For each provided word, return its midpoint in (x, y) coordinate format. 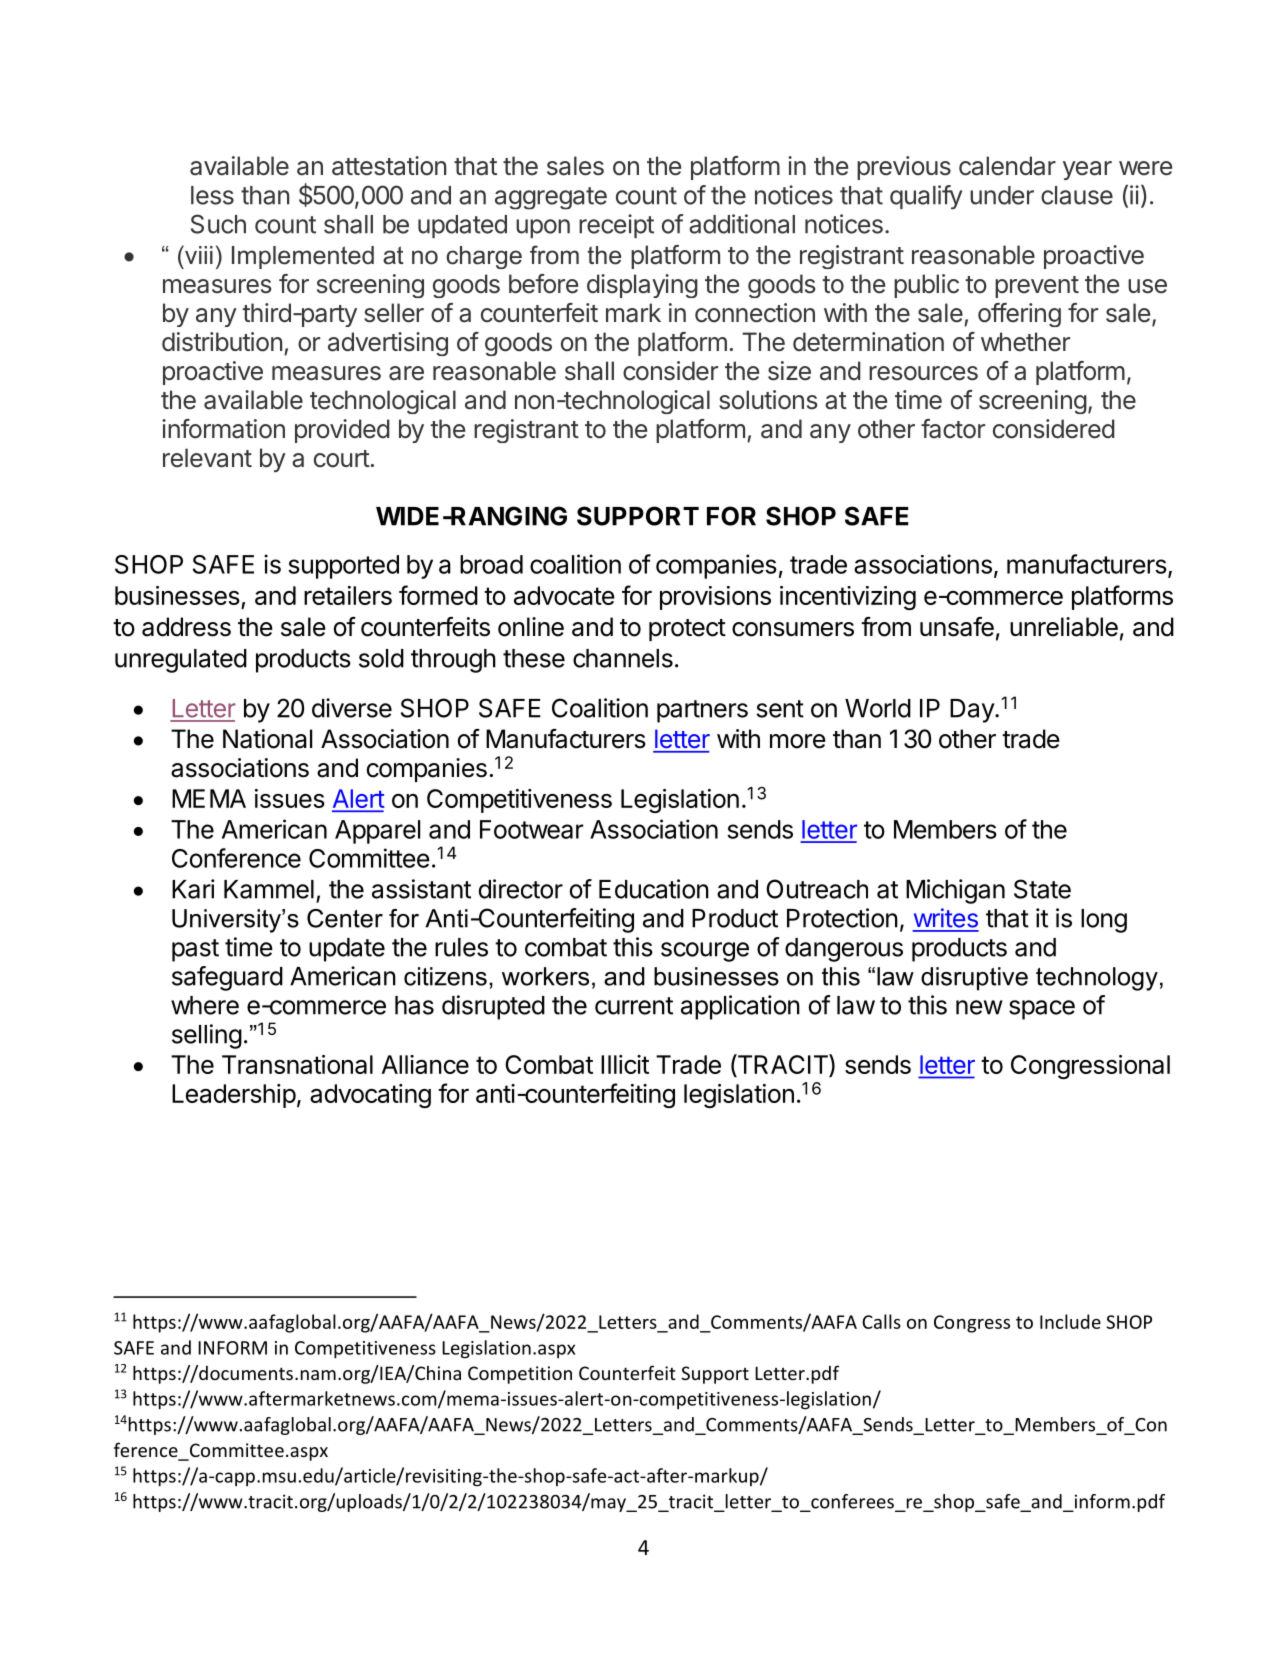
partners (702, 711)
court (342, 459)
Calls (881, 1321)
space (1042, 1010)
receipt (616, 226)
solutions (768, 400)
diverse (352, 708)
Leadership (234, 1096)
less (212, 195)
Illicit (625, 1064)
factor (953, 429)
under (1002, 195)
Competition (520, 1375)
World (878, 708)
